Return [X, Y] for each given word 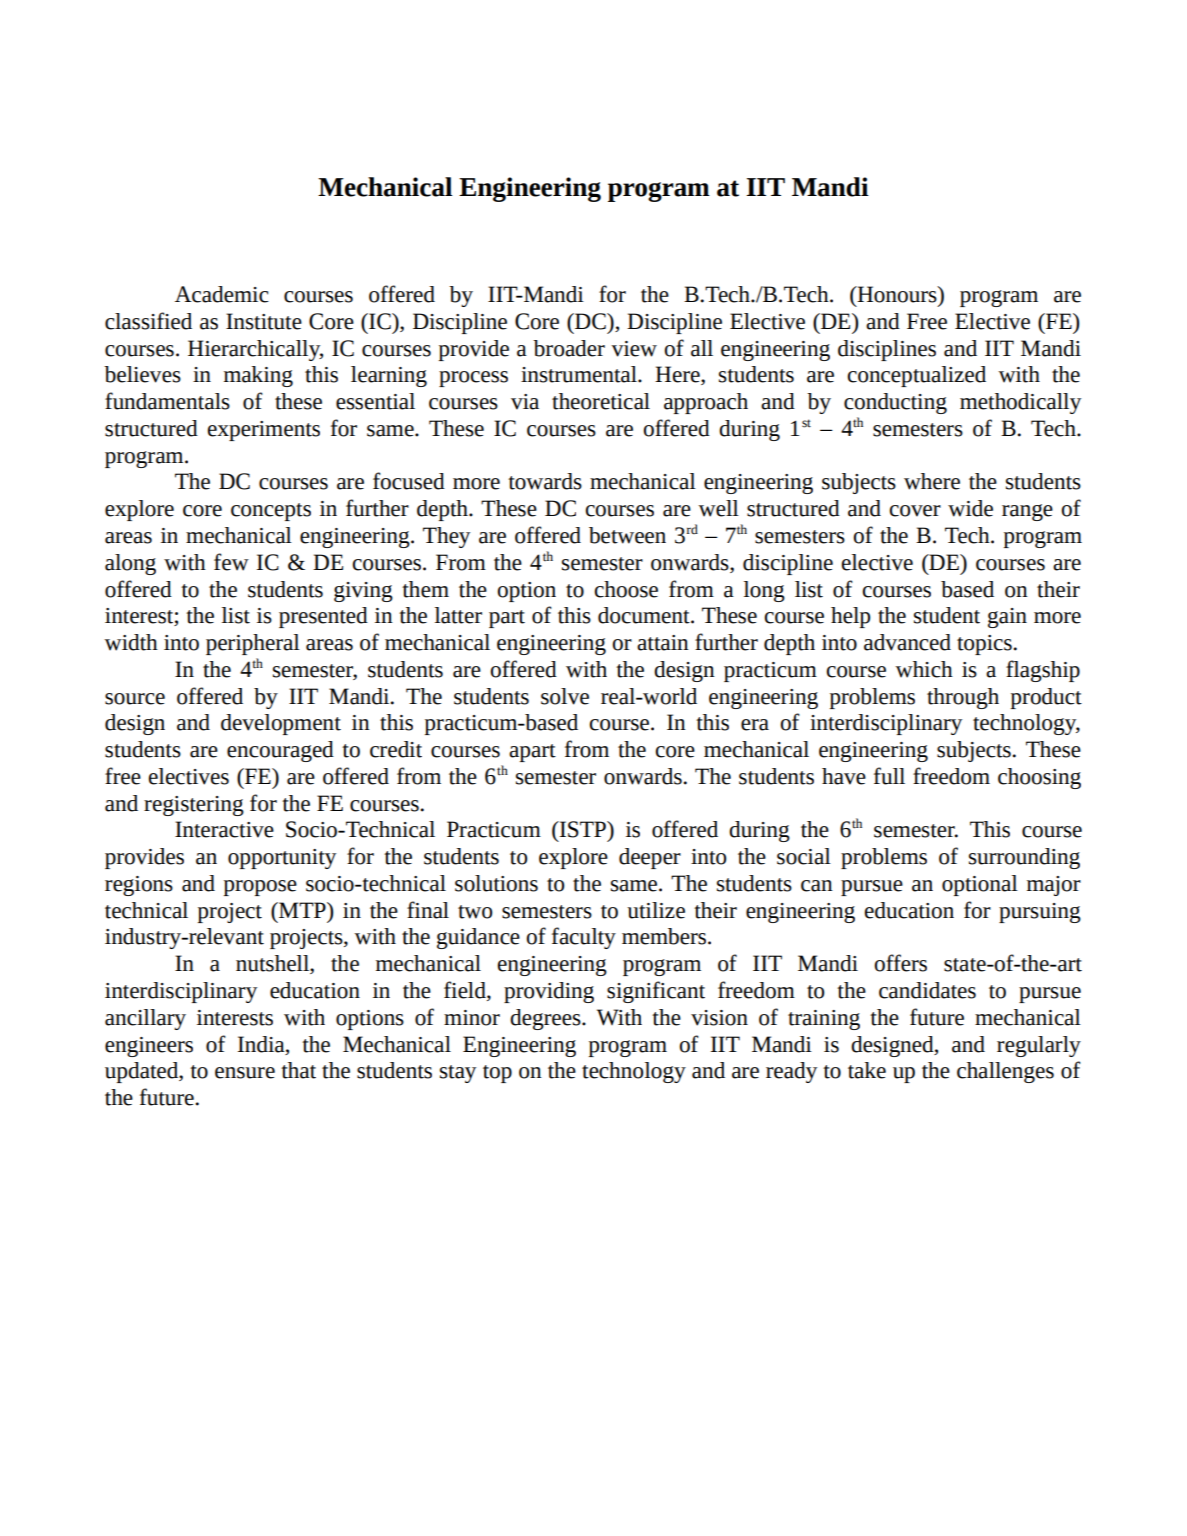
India [262, 1044]
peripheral [253, 644]
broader [569, 348]
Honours [897, 294]
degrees [546, 1019]
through [963, 698]
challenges [1005, 1072]
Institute [264, 321]
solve [565, 696]
